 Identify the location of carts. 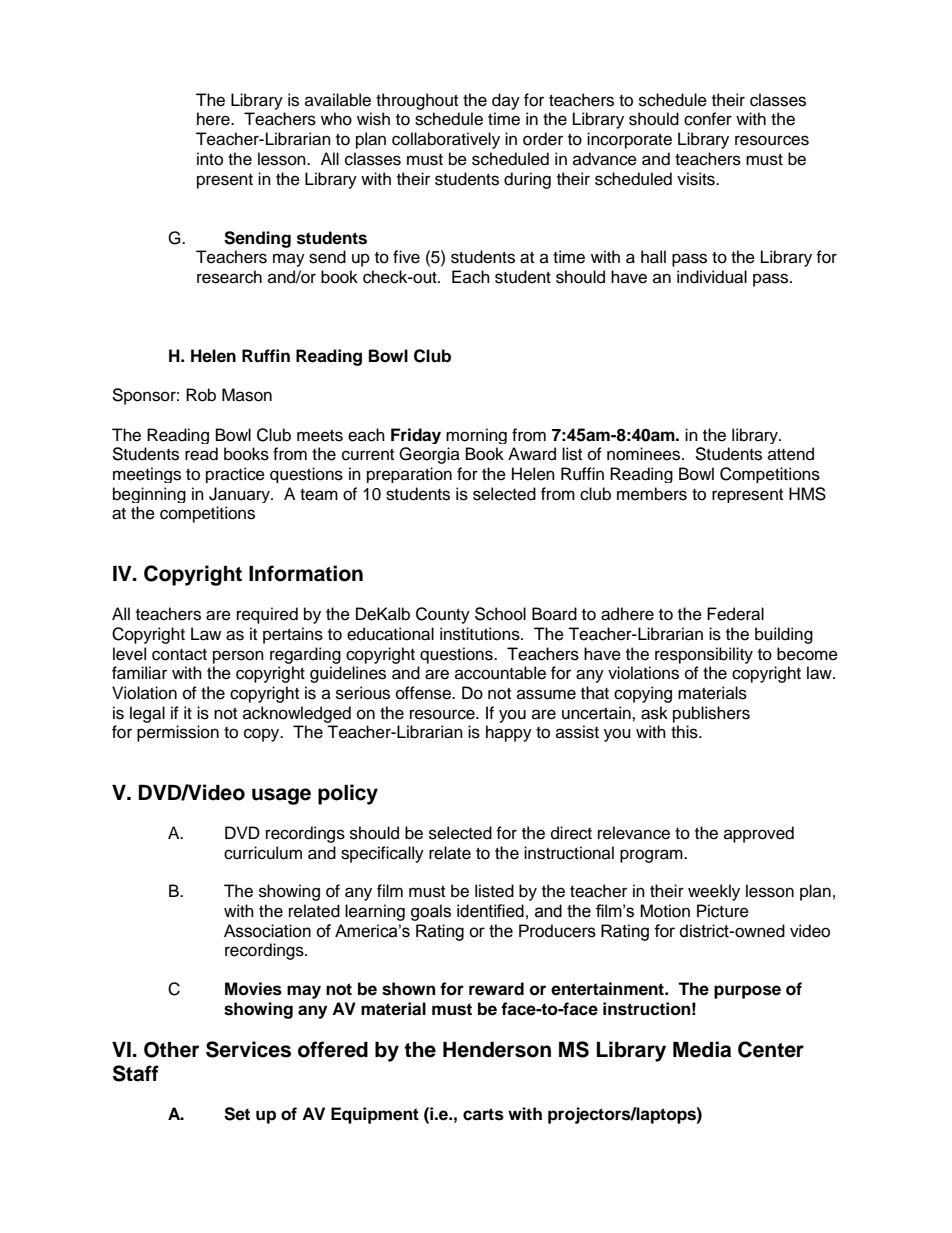
(483, 1114).
